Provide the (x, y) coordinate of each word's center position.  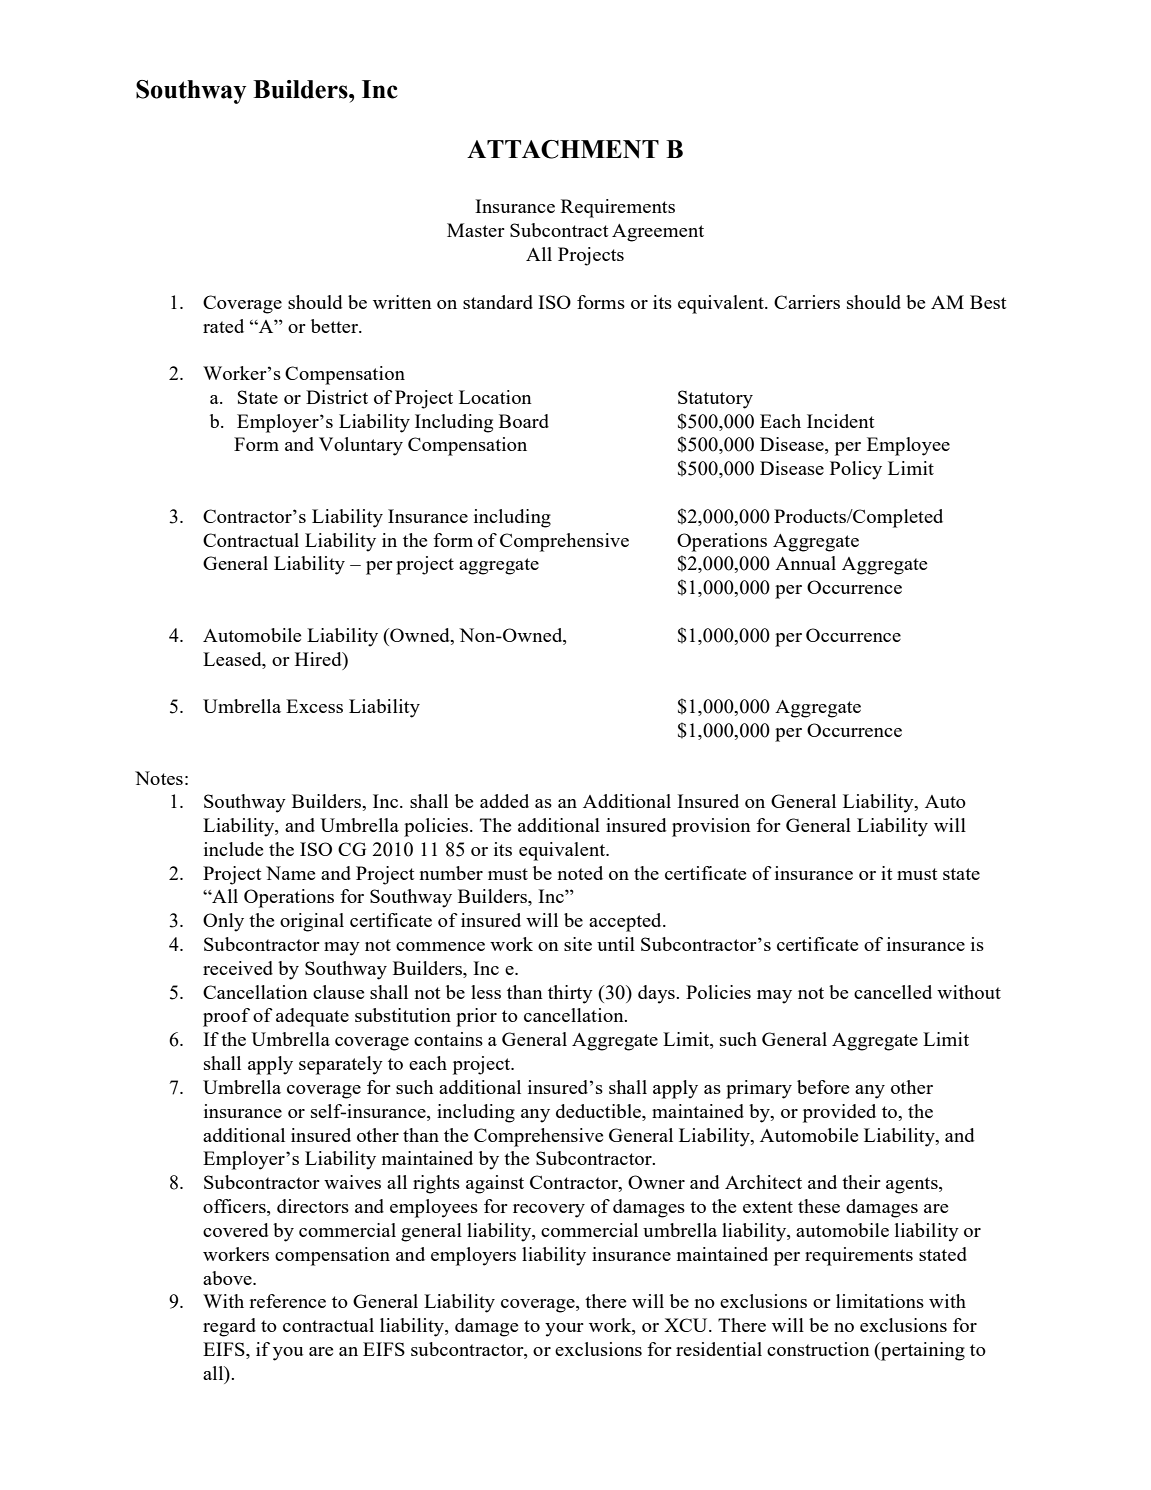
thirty (570, 994)
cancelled (893, 992)
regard (229, 1327)
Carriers (807, 302)
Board (524, 421)
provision (711, 827)
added (504, 801)
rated (223, 326)
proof (226, 1017)
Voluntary (361, 446)
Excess (314, 706)
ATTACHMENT (563, 149)
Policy (856, 470)
